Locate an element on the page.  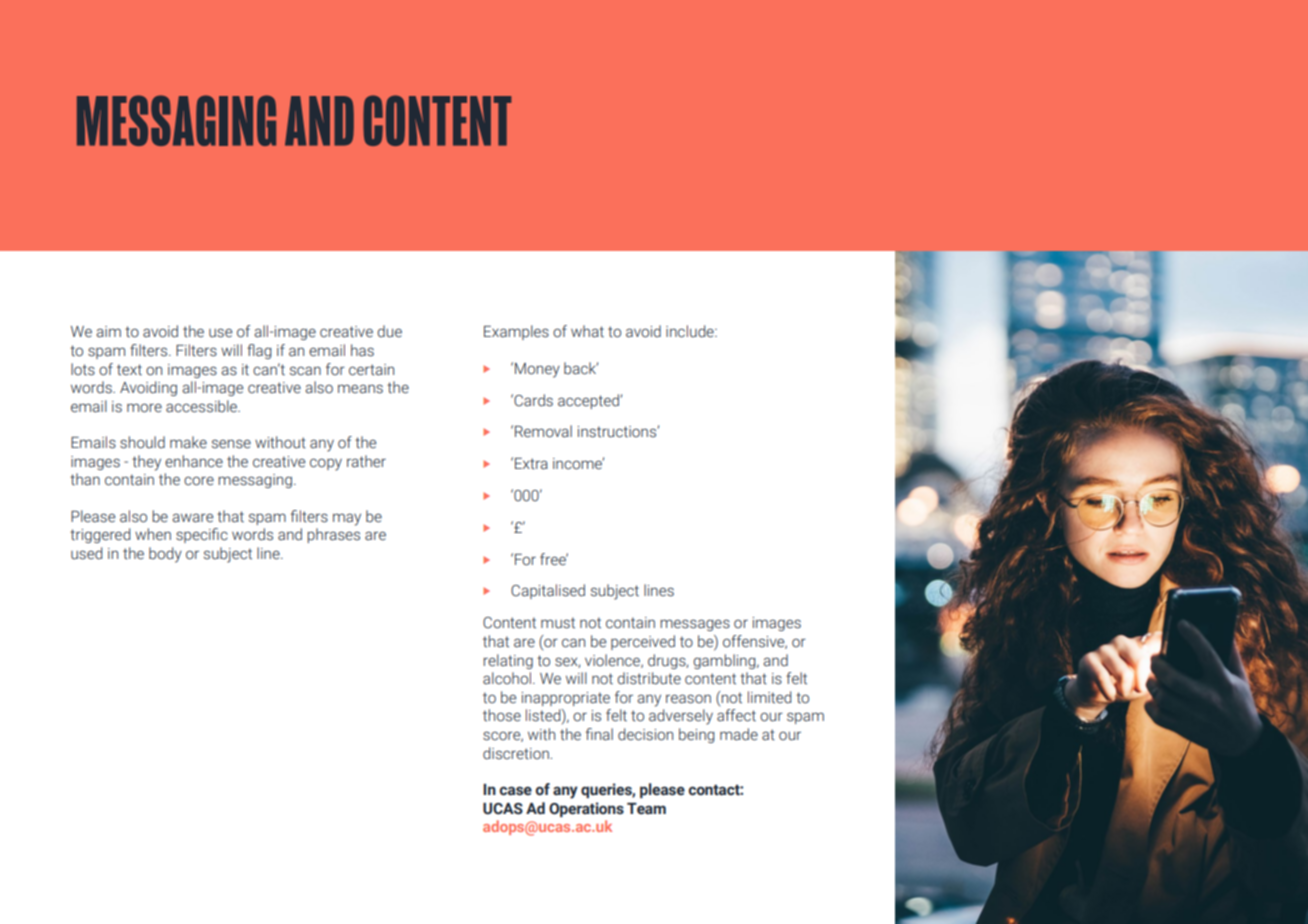
case is located at coordinates (515, 791).
